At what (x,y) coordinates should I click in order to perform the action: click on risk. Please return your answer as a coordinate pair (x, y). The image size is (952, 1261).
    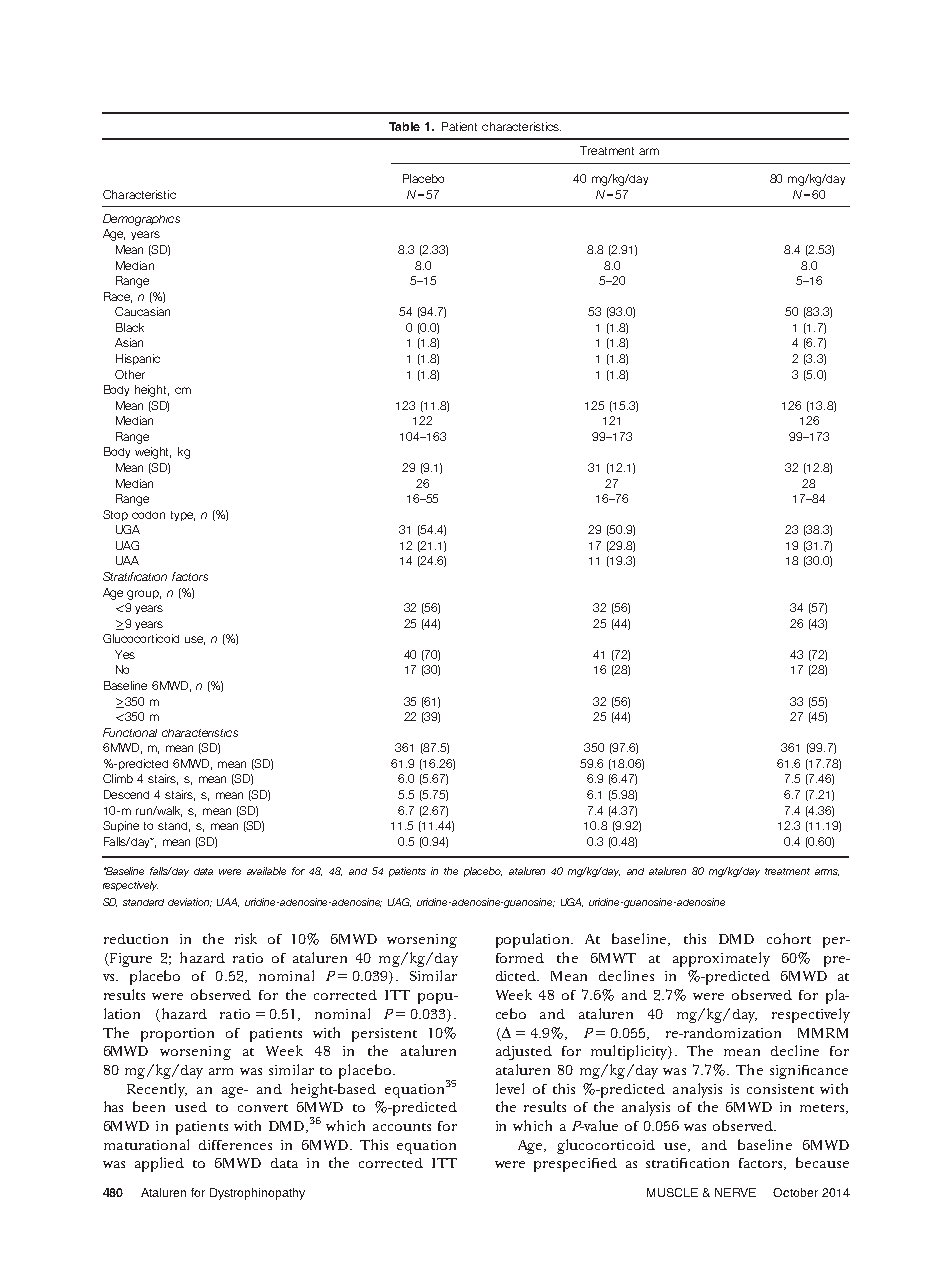
    Looking at the image, I should click on (246, 938).
